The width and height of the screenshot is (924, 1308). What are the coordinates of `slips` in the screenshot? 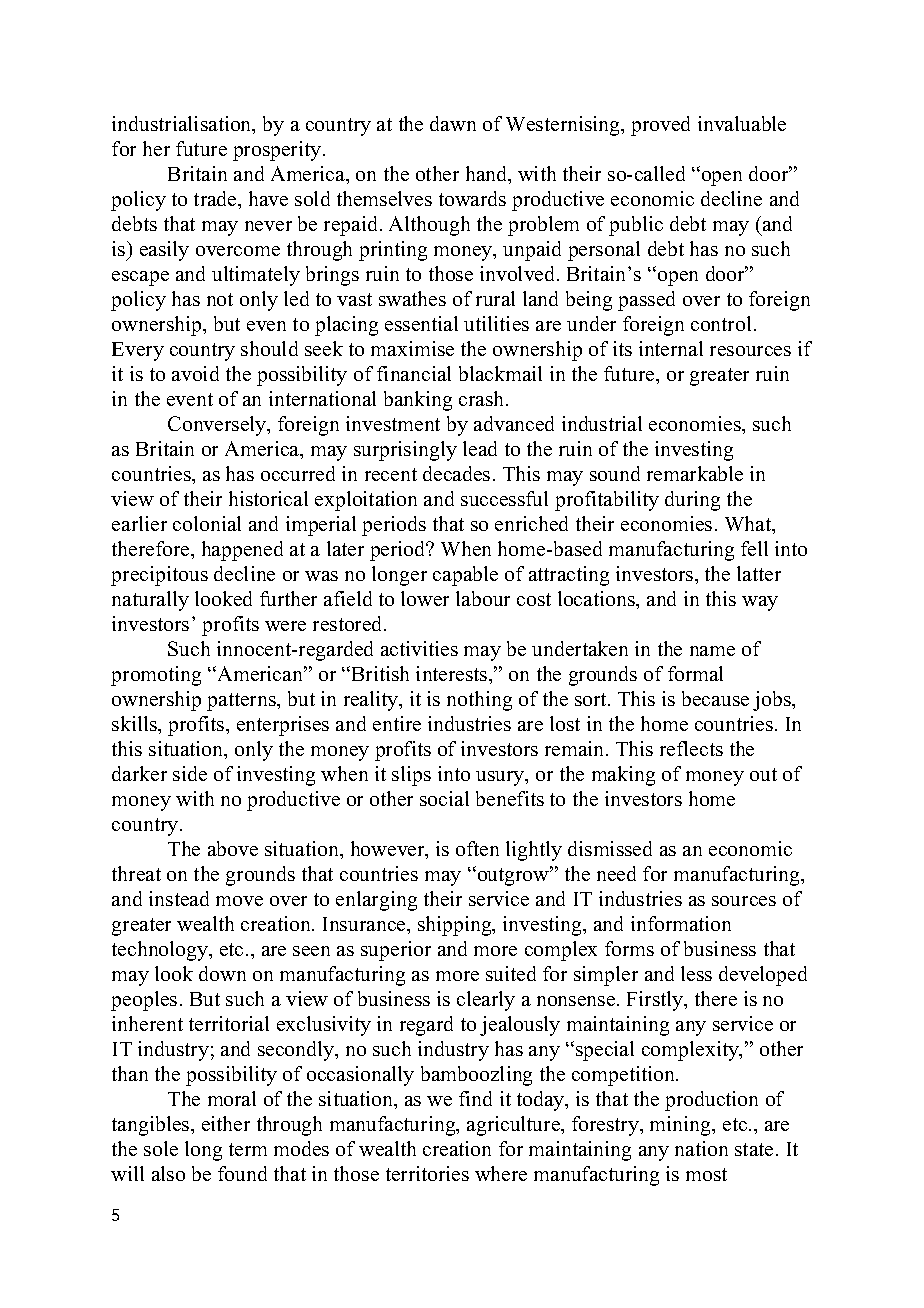 It's located at (411, 776).
